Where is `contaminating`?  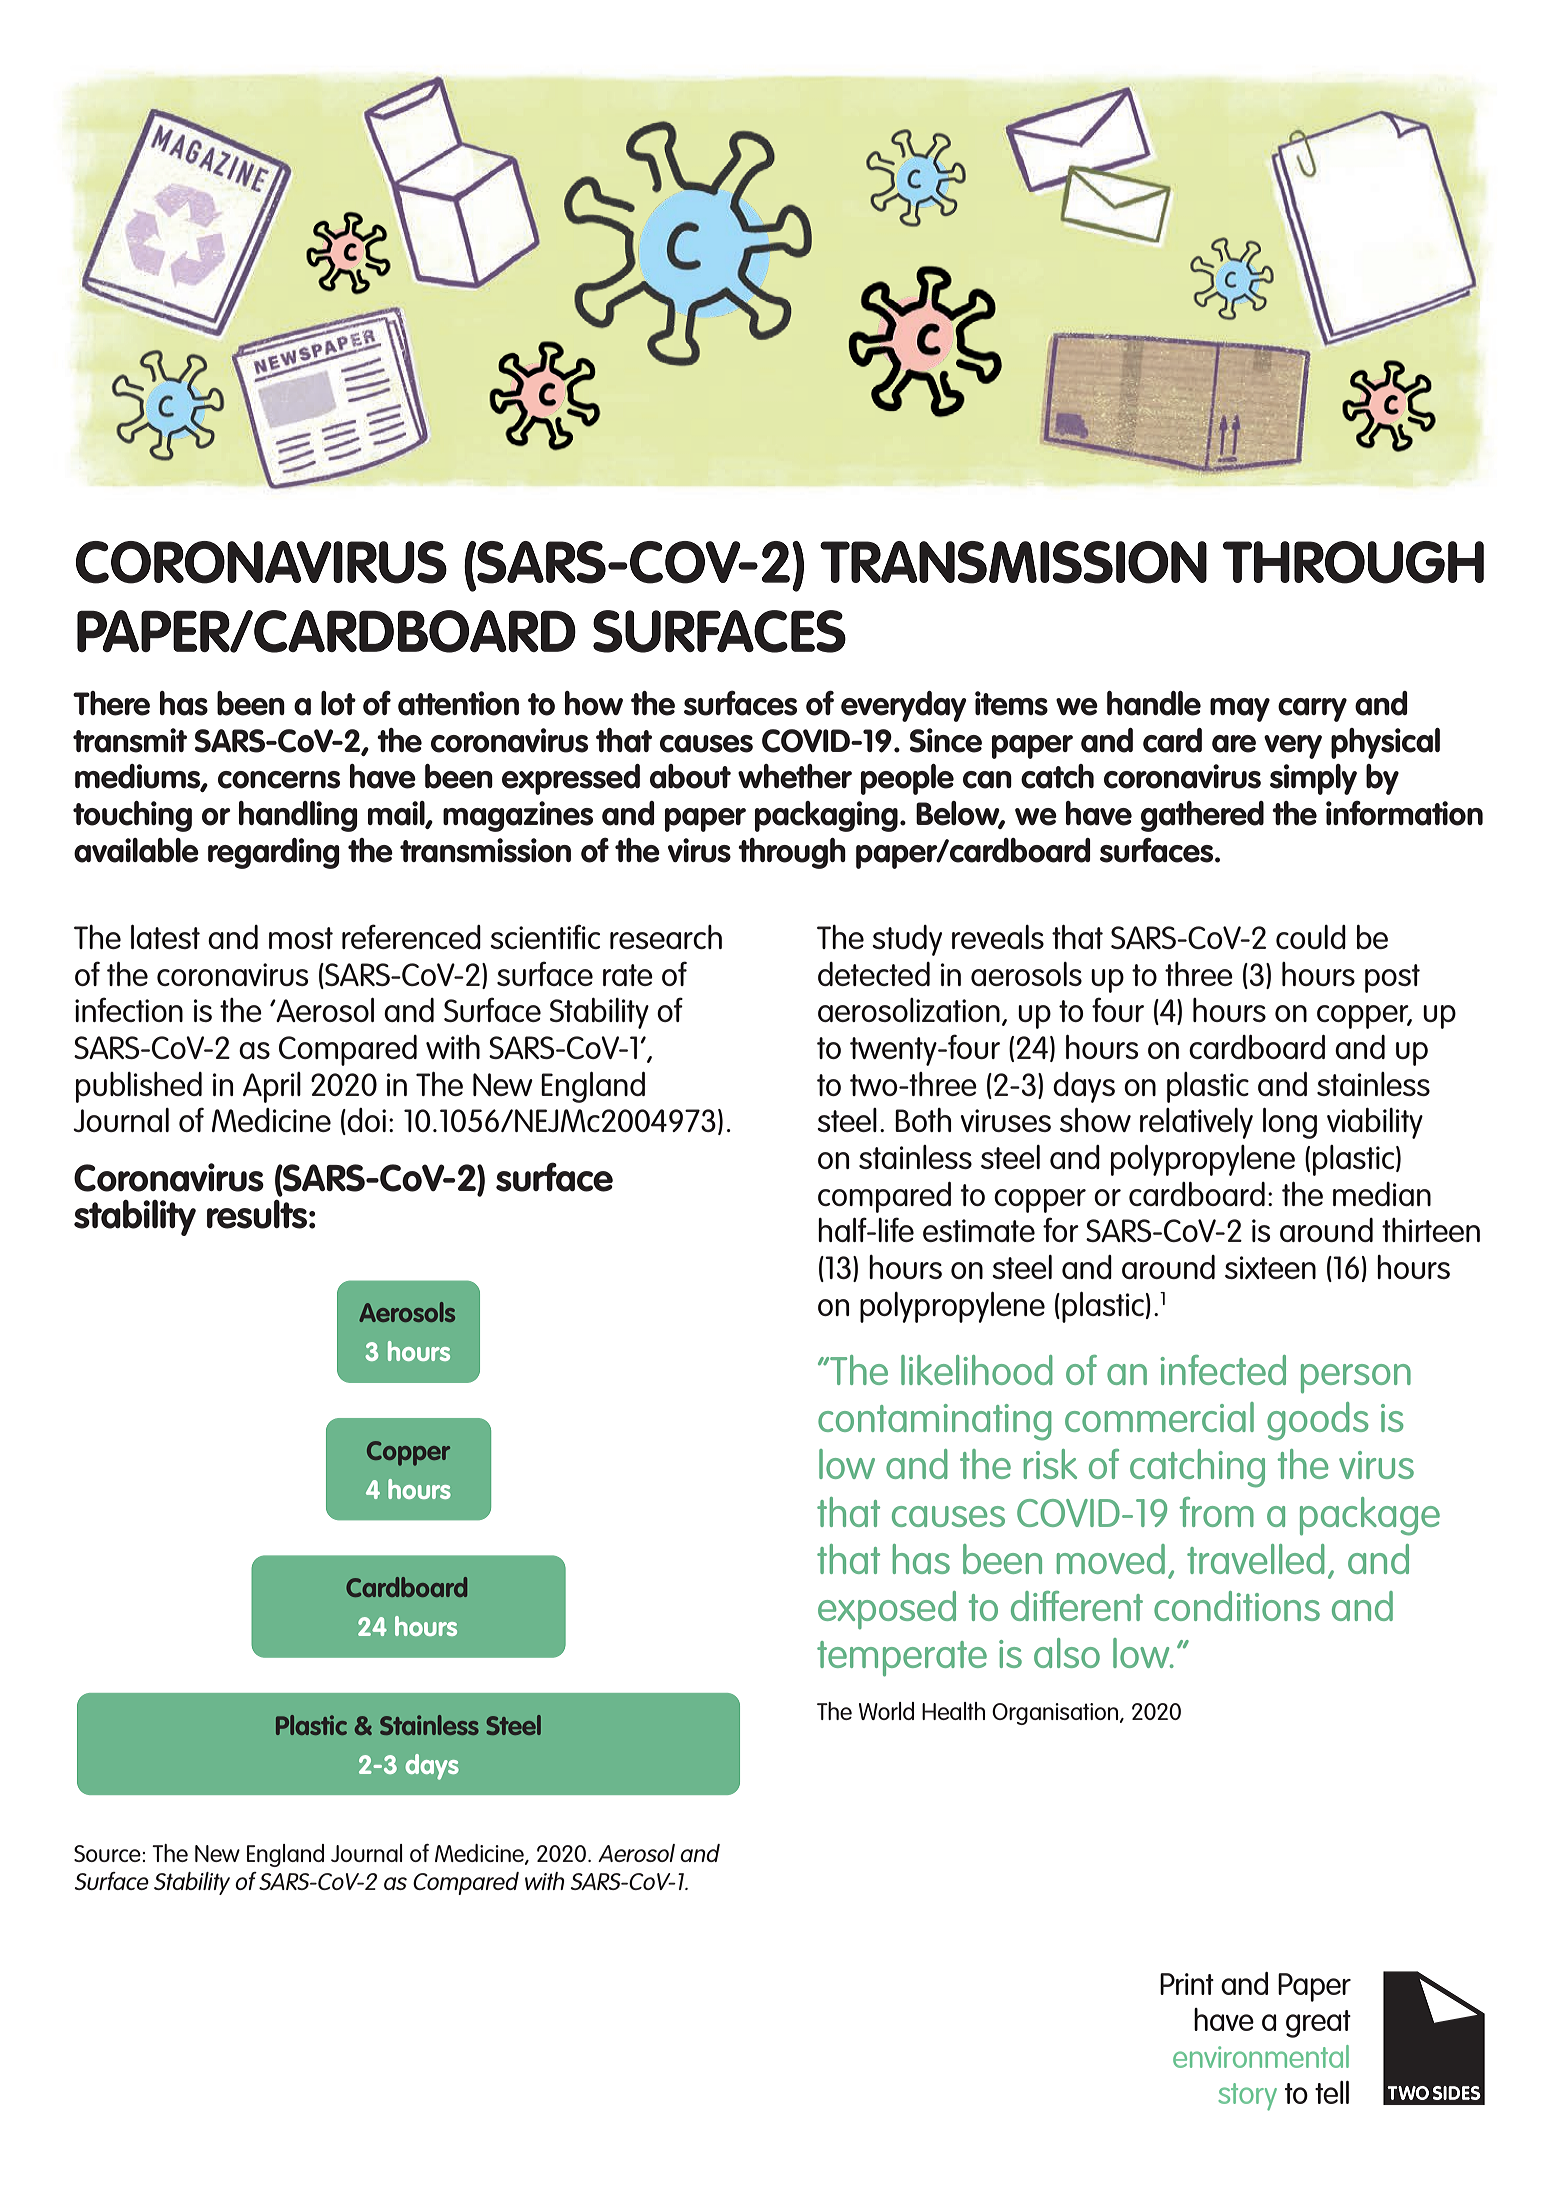
contaminating is located at coordinates (935, 1422).
